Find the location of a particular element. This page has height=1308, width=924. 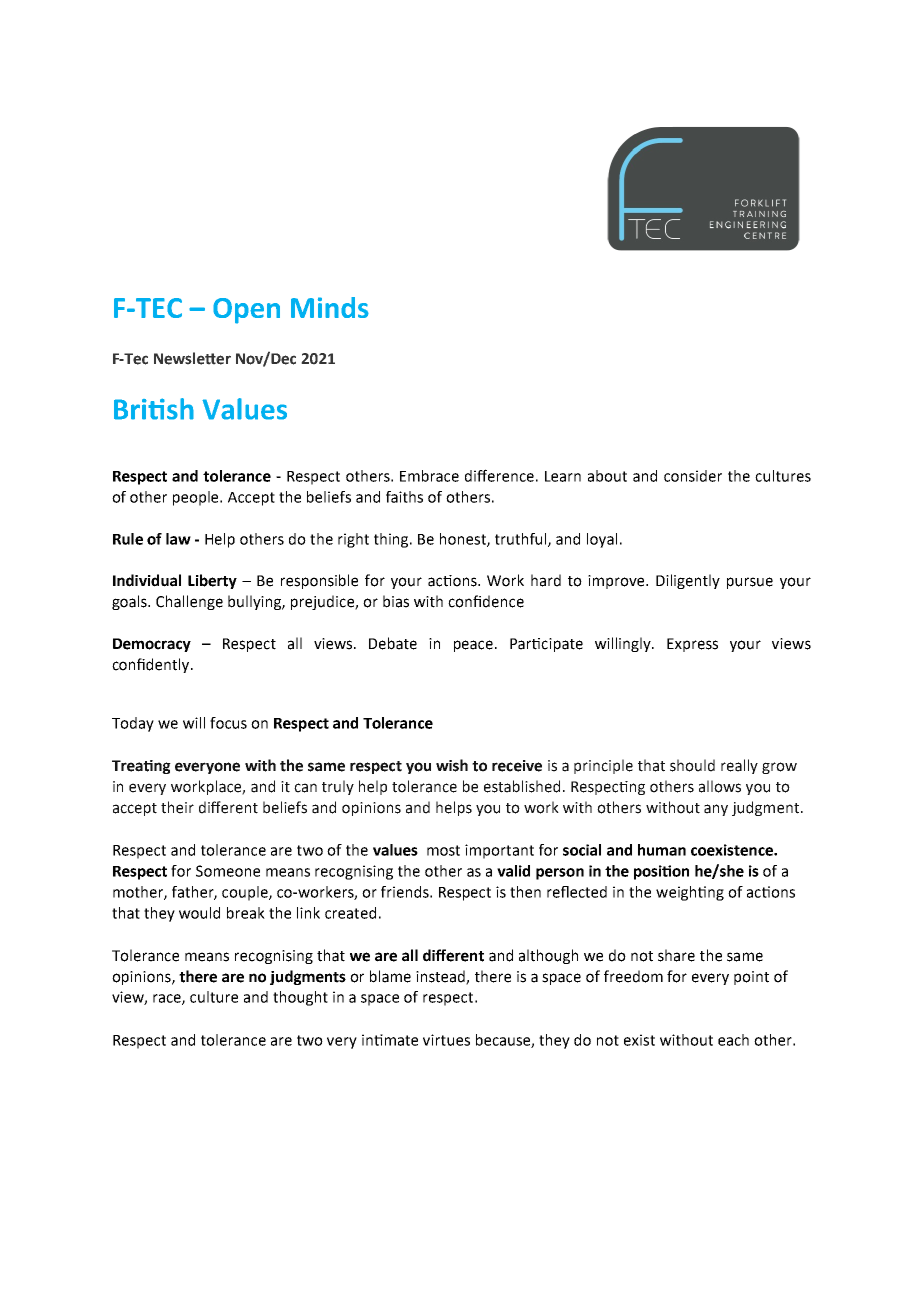

Express is located at coordinates (692, 645).
